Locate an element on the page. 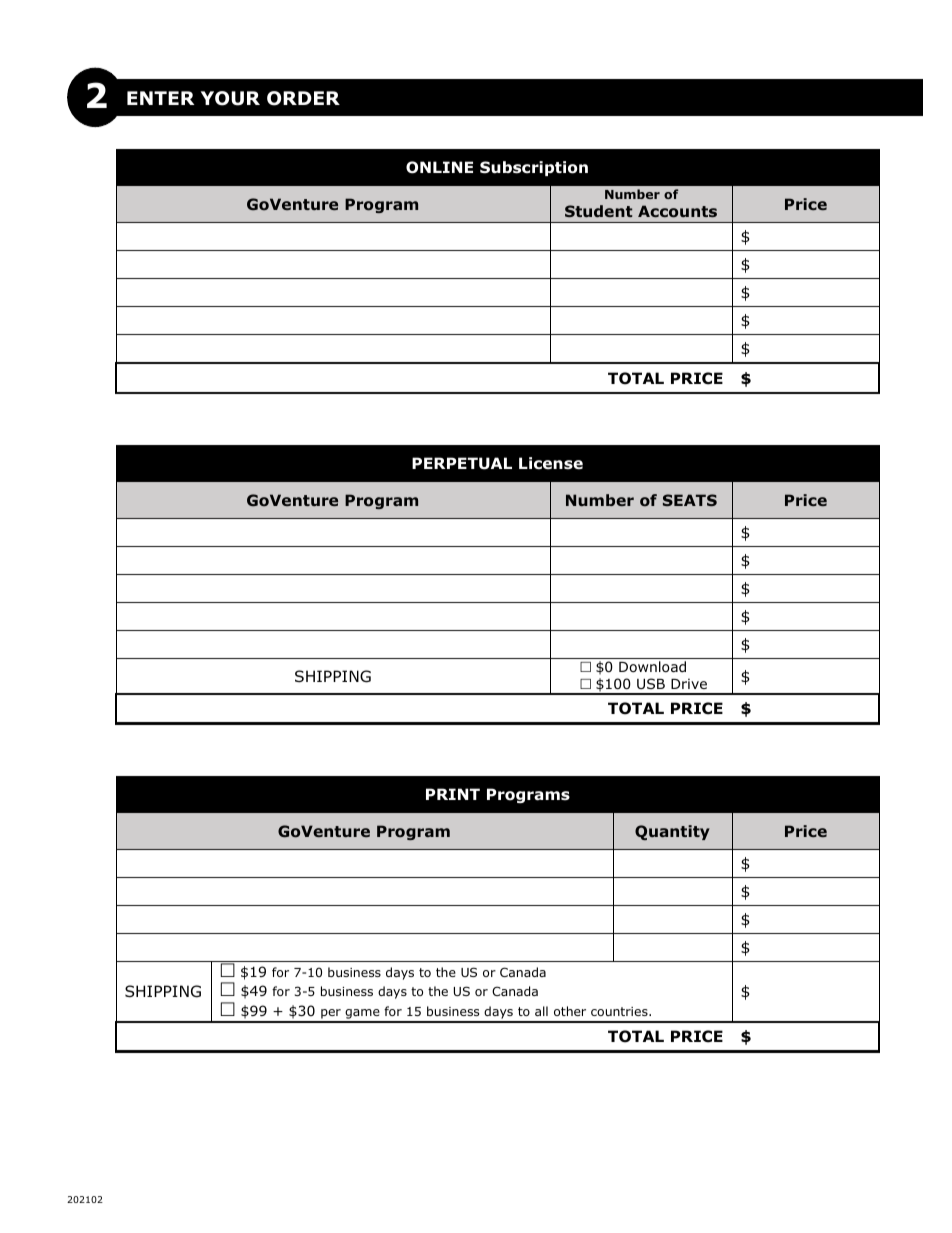 Image resolution: width=952 pixels, height=1233 pixels. SEATS is located at coordinates (690, 500).
